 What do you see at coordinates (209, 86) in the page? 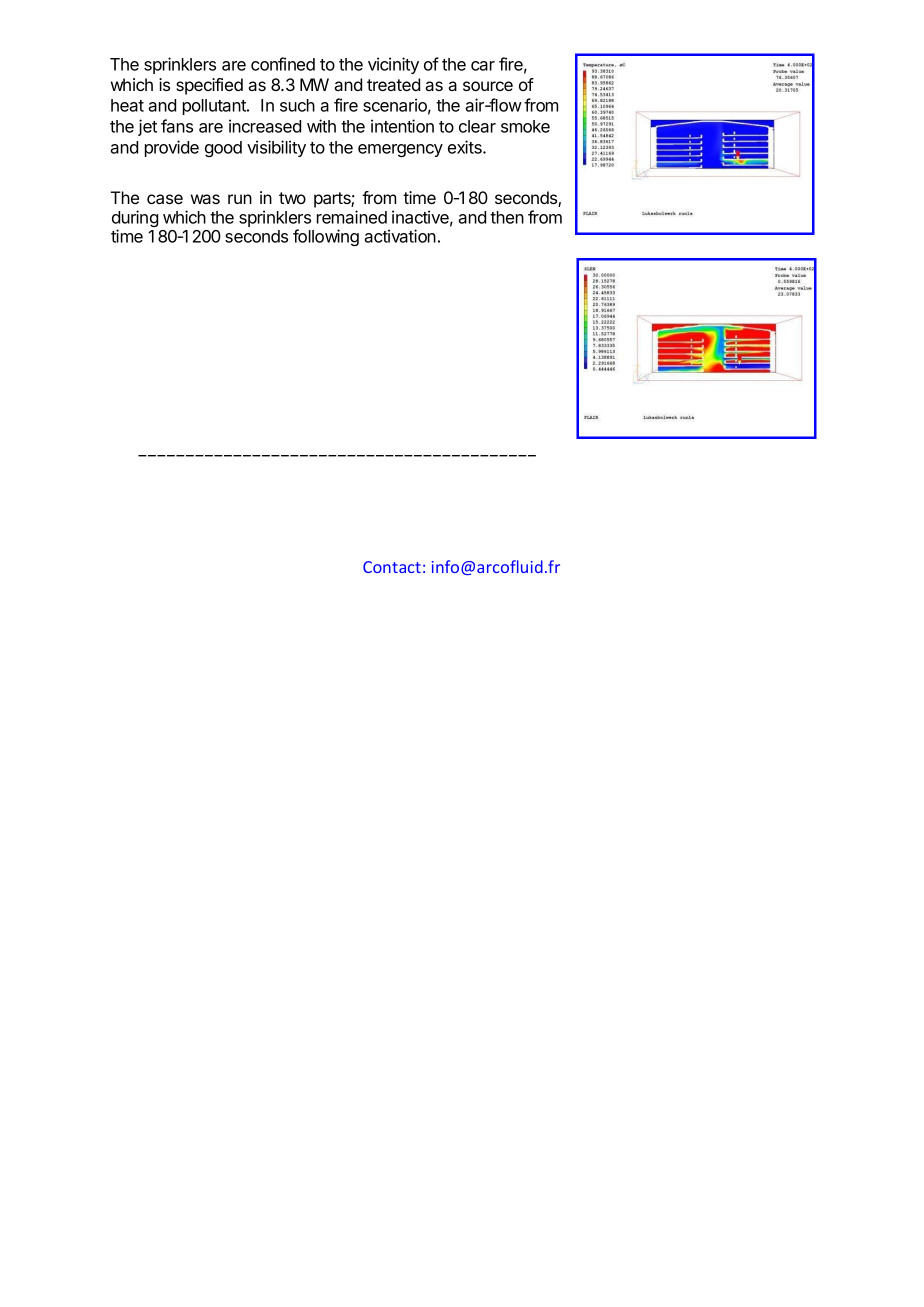
I see `specified` at bounding box center [209, 86].
